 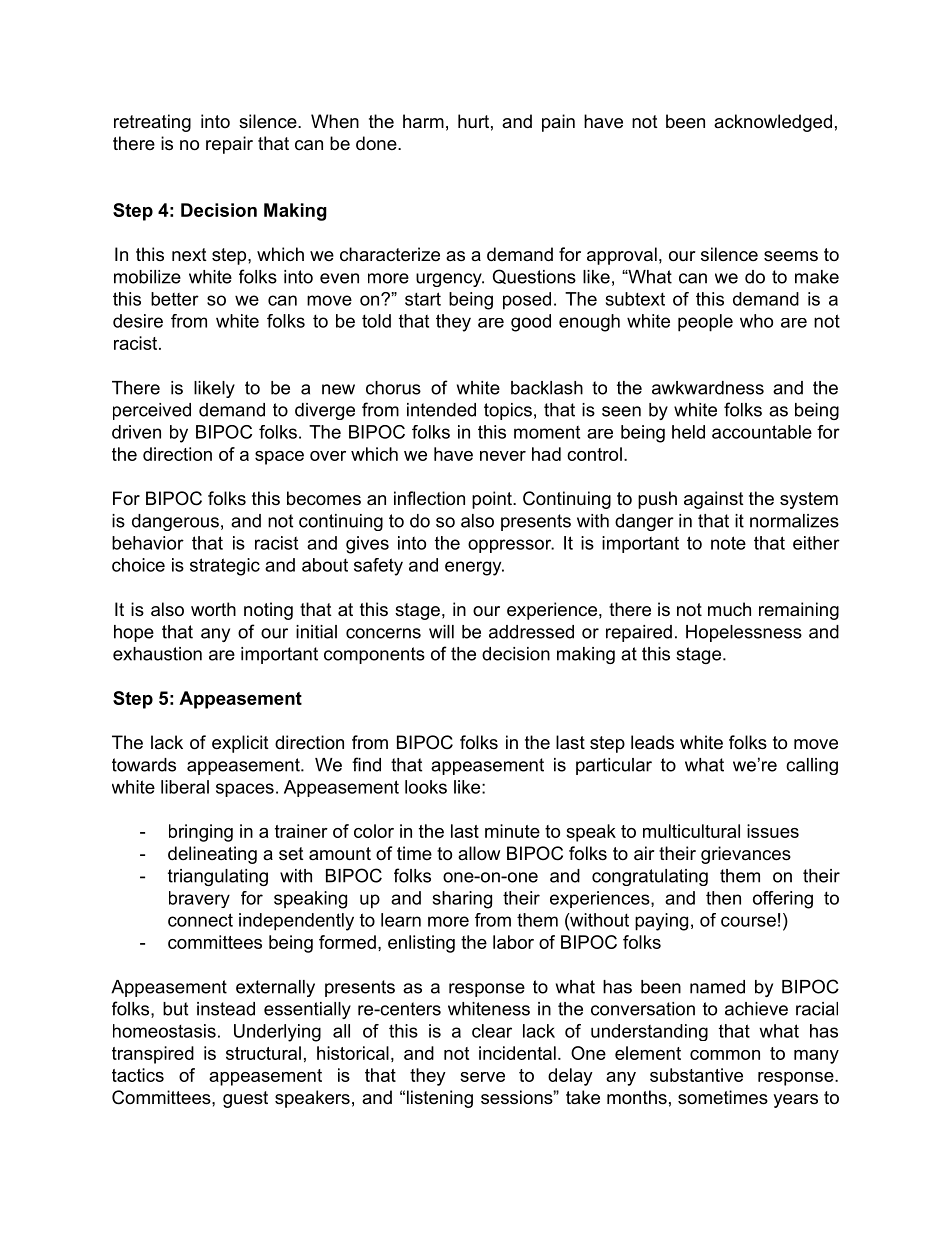 I want to click on explicit, so click(x=240, y=744).
